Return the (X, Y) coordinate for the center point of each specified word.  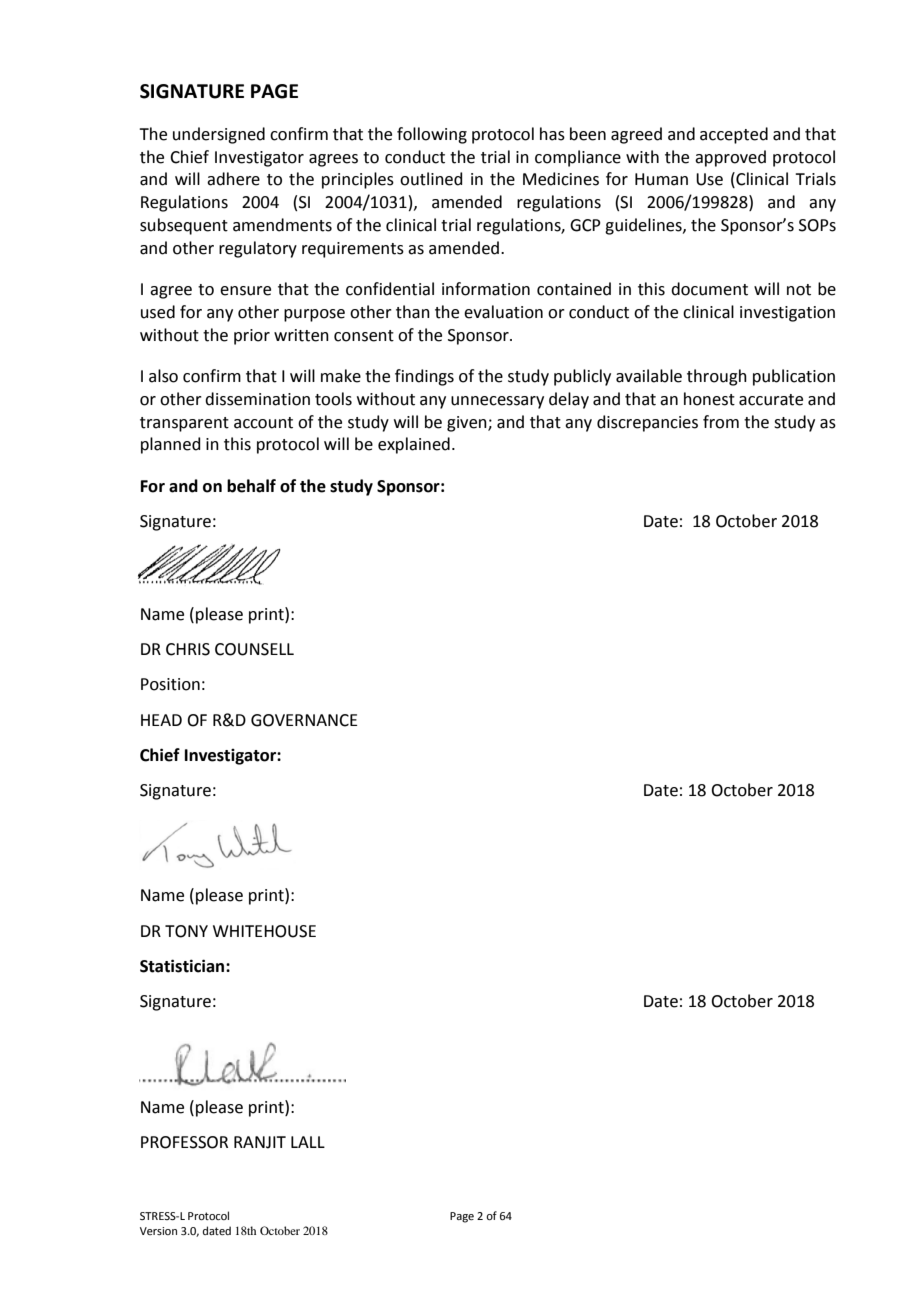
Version (158, 1231)
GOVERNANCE (304, 720)
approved (730, 158)
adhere (233, 179)
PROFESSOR (184, 1142)
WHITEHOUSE (264, 931)
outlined (431, 179)
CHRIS (188, 649)
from (721, 422)
